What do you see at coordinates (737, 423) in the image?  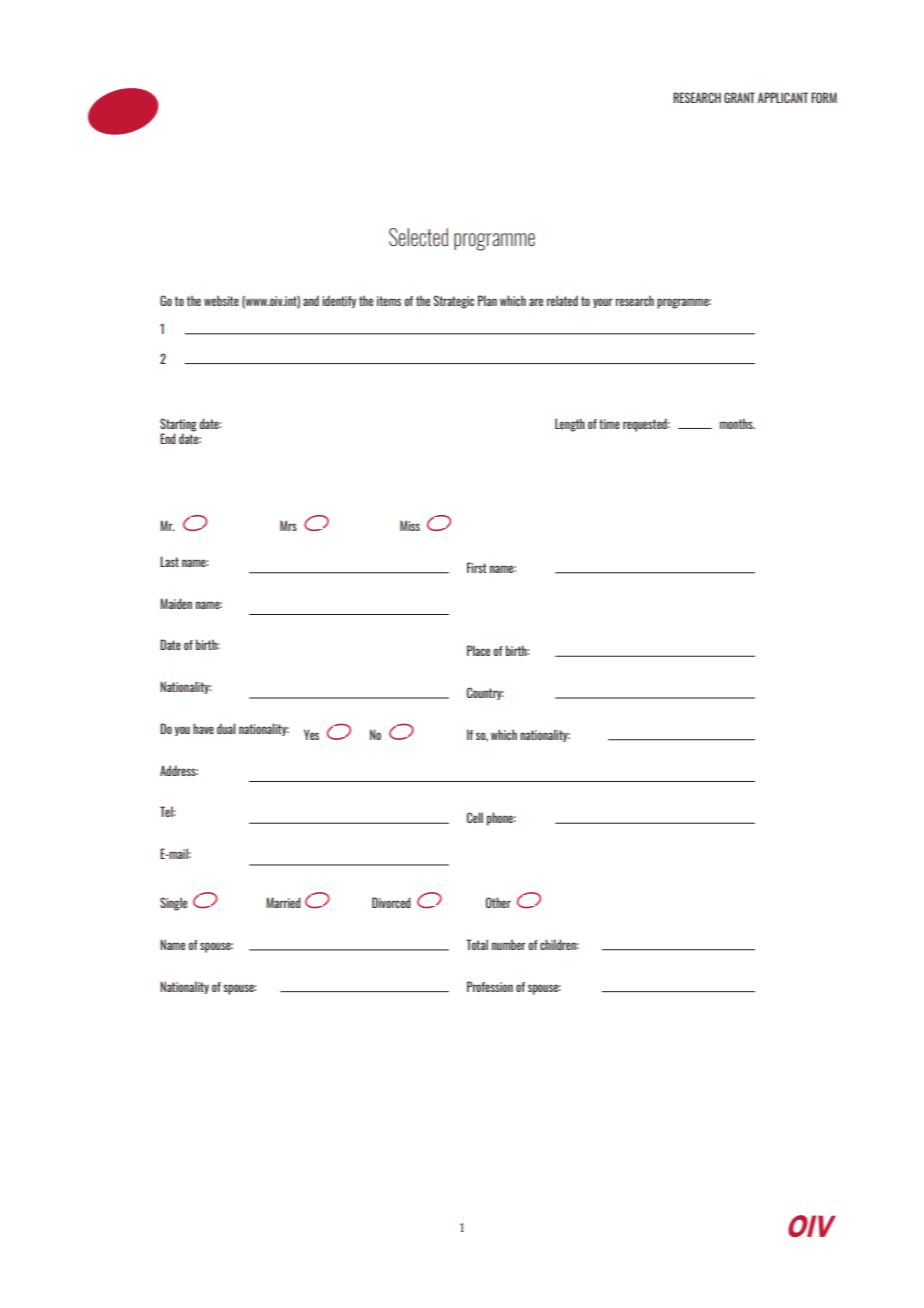 I see `months` at bounding box center [737, 423].
